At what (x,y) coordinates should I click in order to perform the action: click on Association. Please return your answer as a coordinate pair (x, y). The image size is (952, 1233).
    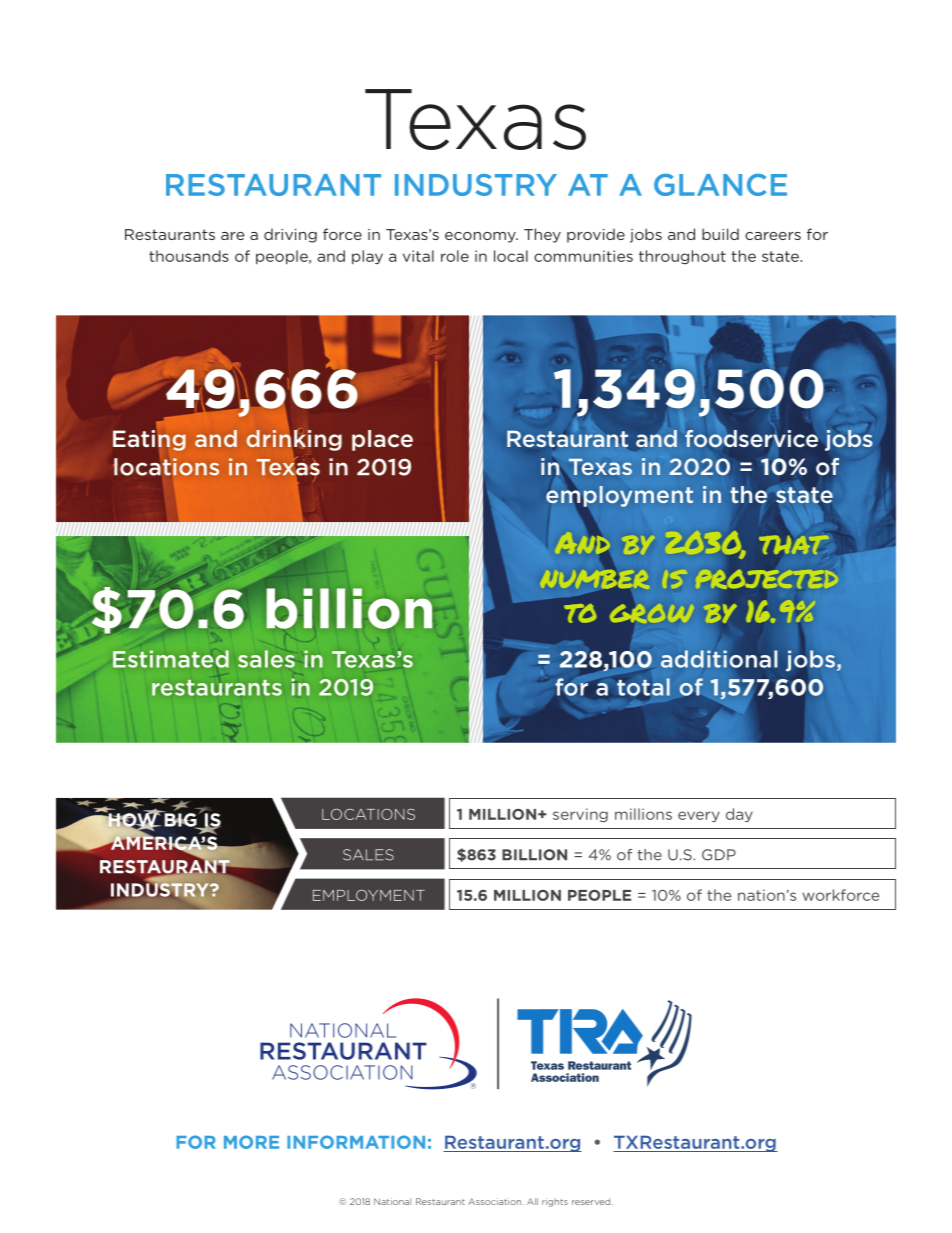
    Looking at the image, I should click on (495, 1201).
